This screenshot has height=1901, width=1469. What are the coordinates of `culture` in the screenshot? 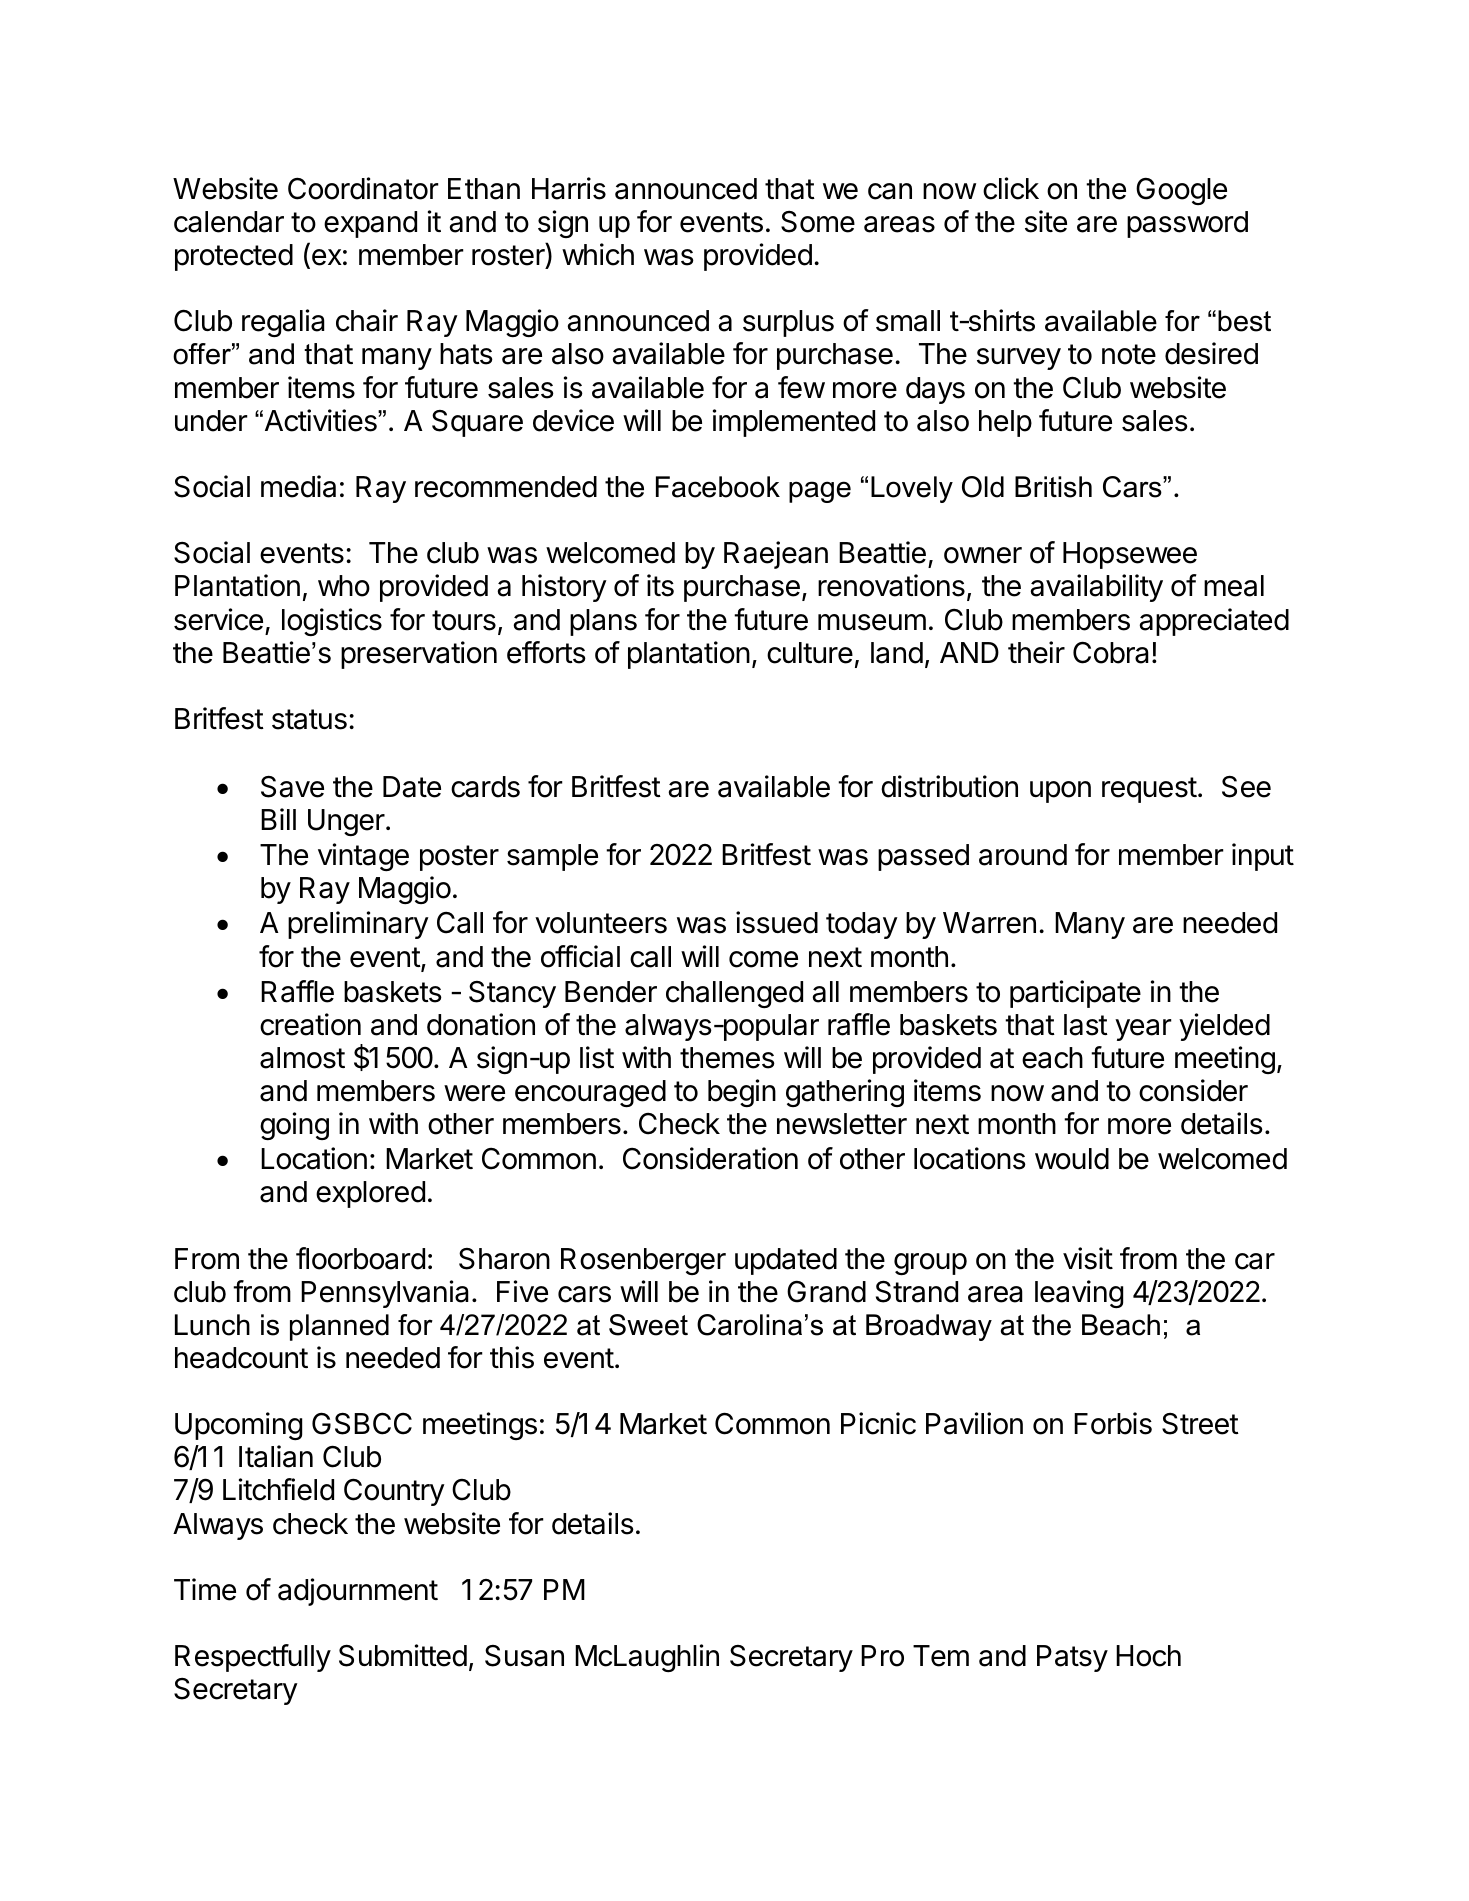 It's located at (810, 653).
